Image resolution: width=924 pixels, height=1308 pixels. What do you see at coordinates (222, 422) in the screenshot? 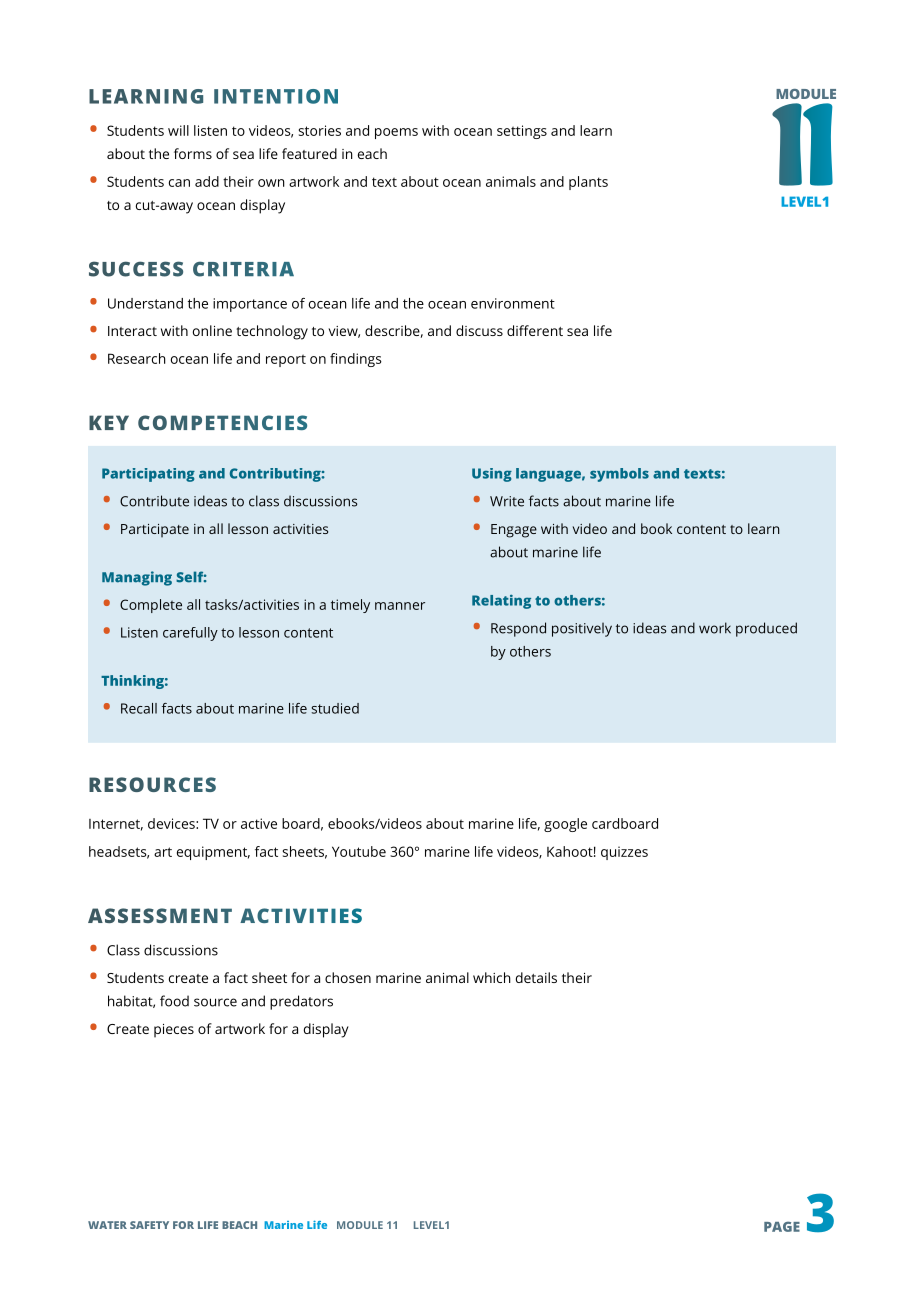
I see `COMPETENCIES` at bounding box center [222, 422].
